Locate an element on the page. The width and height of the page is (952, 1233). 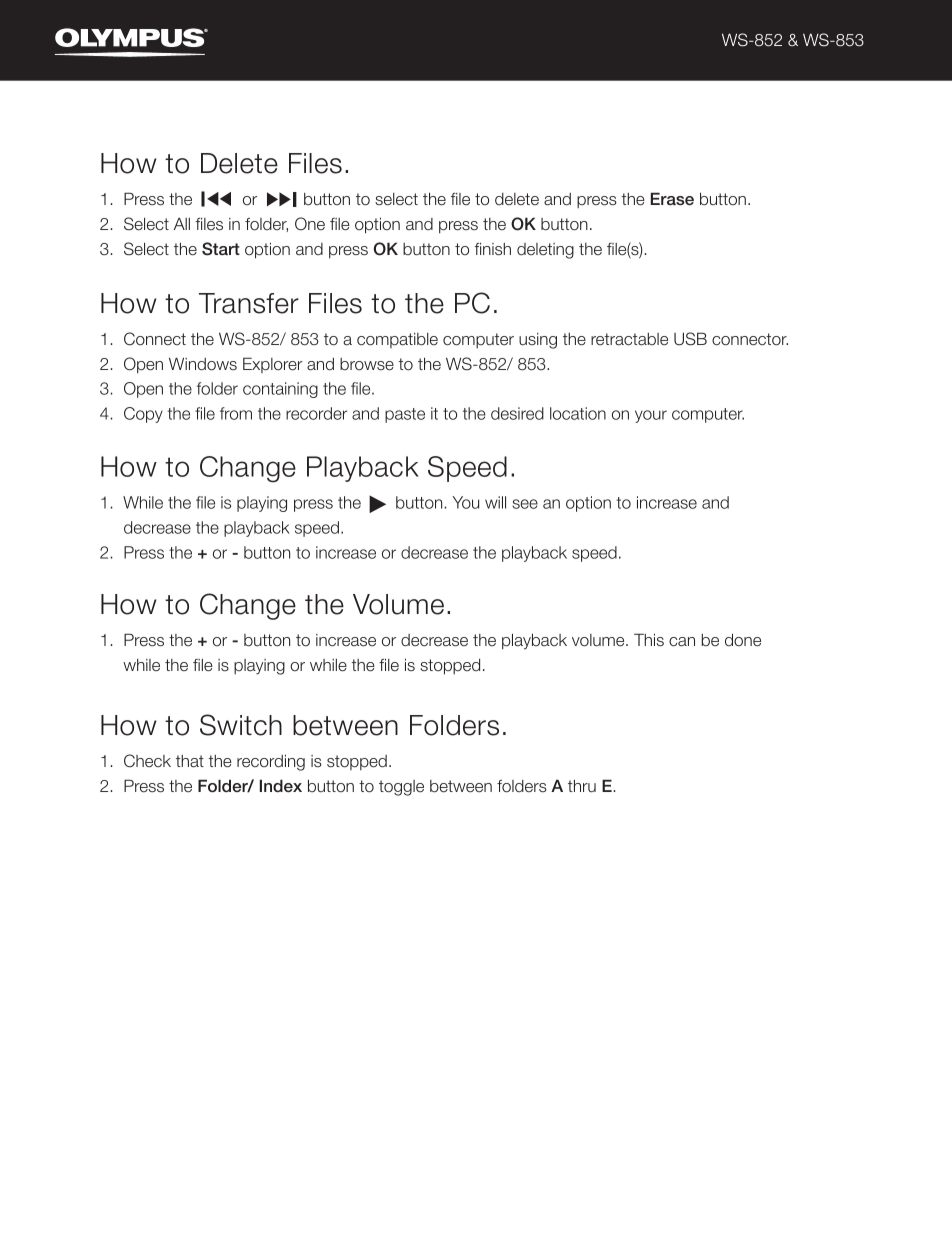
thru is located at coordinates (582, 786).
